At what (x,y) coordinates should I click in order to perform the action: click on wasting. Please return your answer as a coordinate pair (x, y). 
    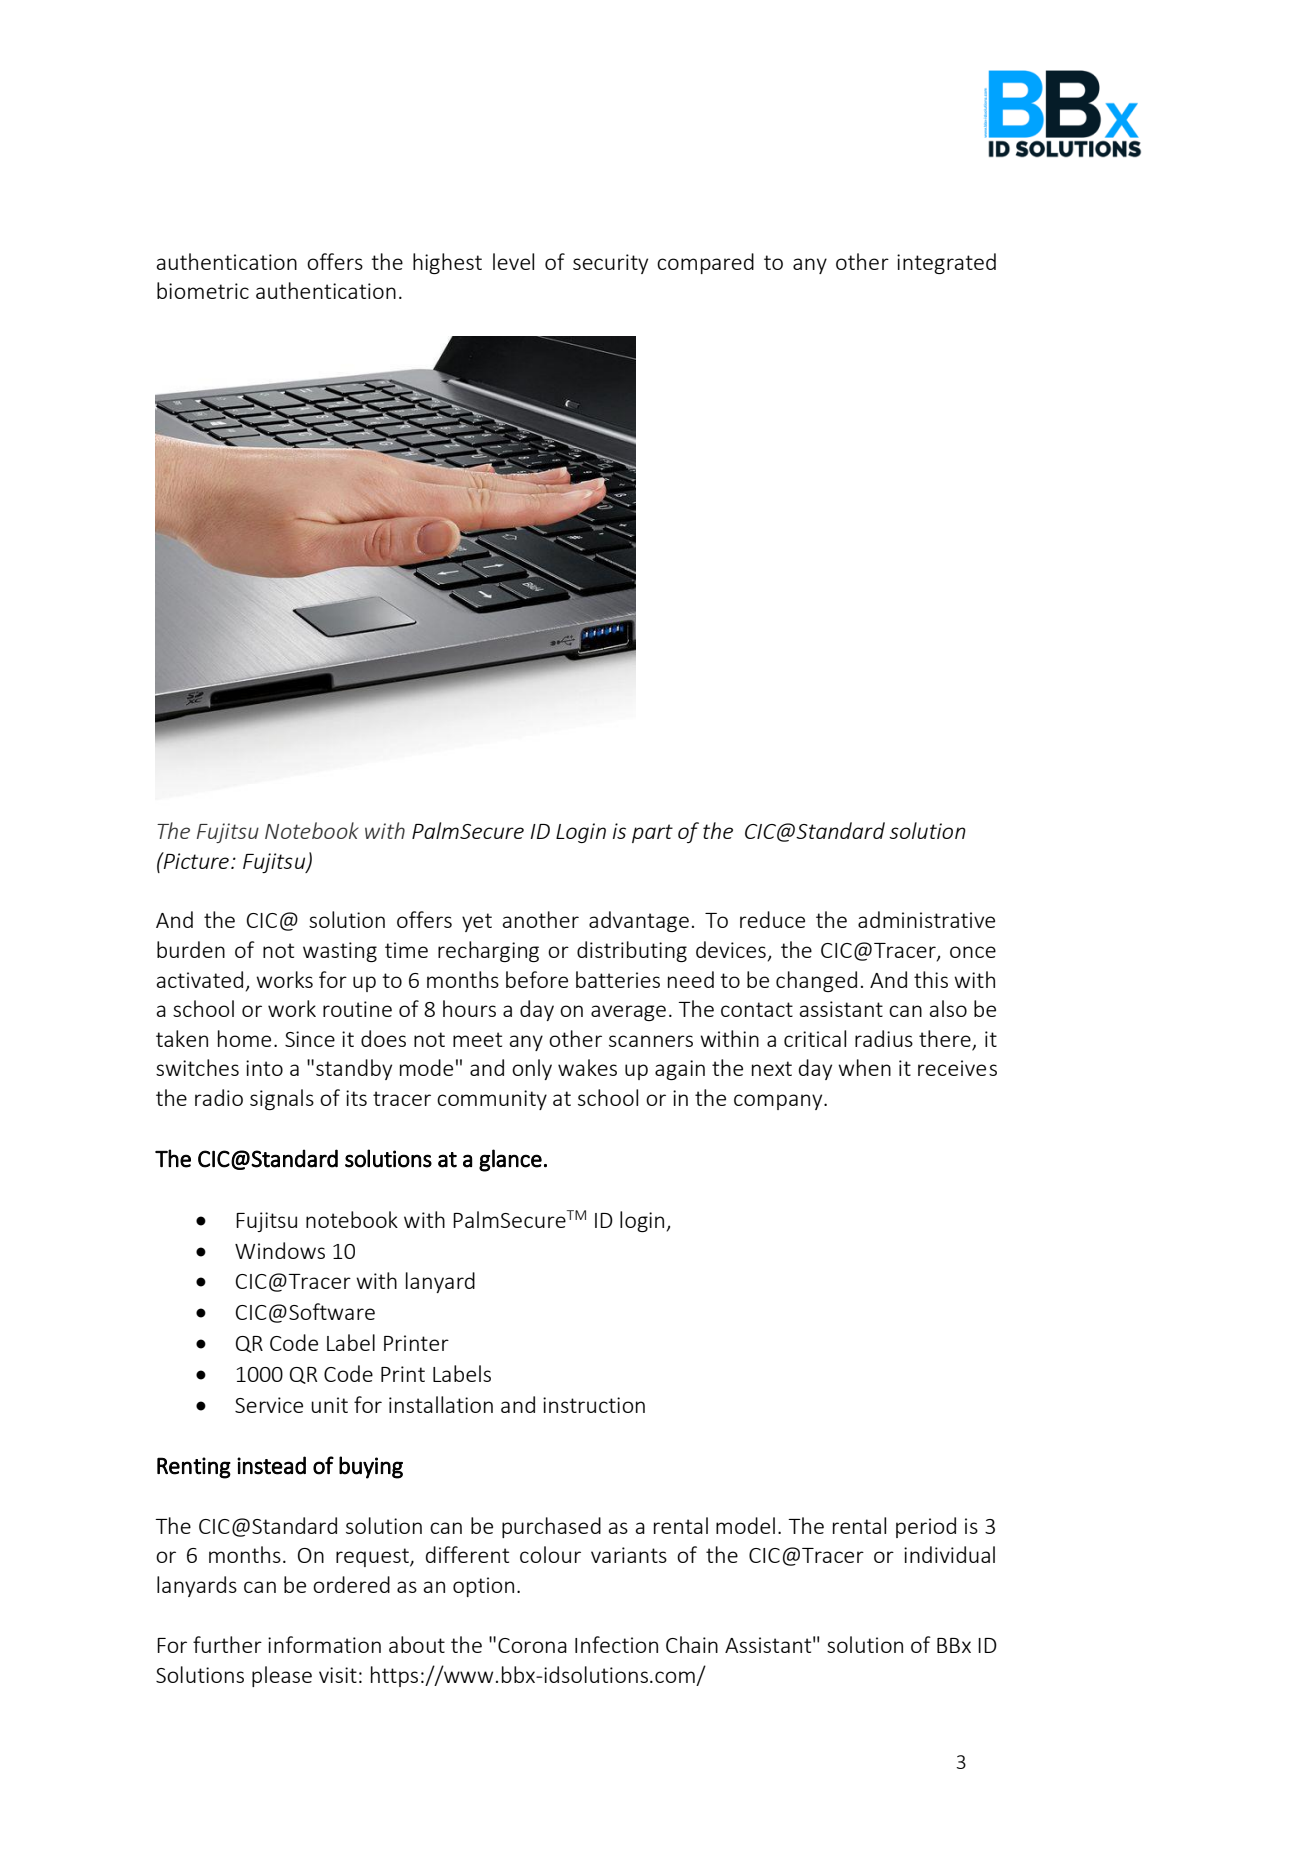
    Looking at the image, I should click on (340, 952).
